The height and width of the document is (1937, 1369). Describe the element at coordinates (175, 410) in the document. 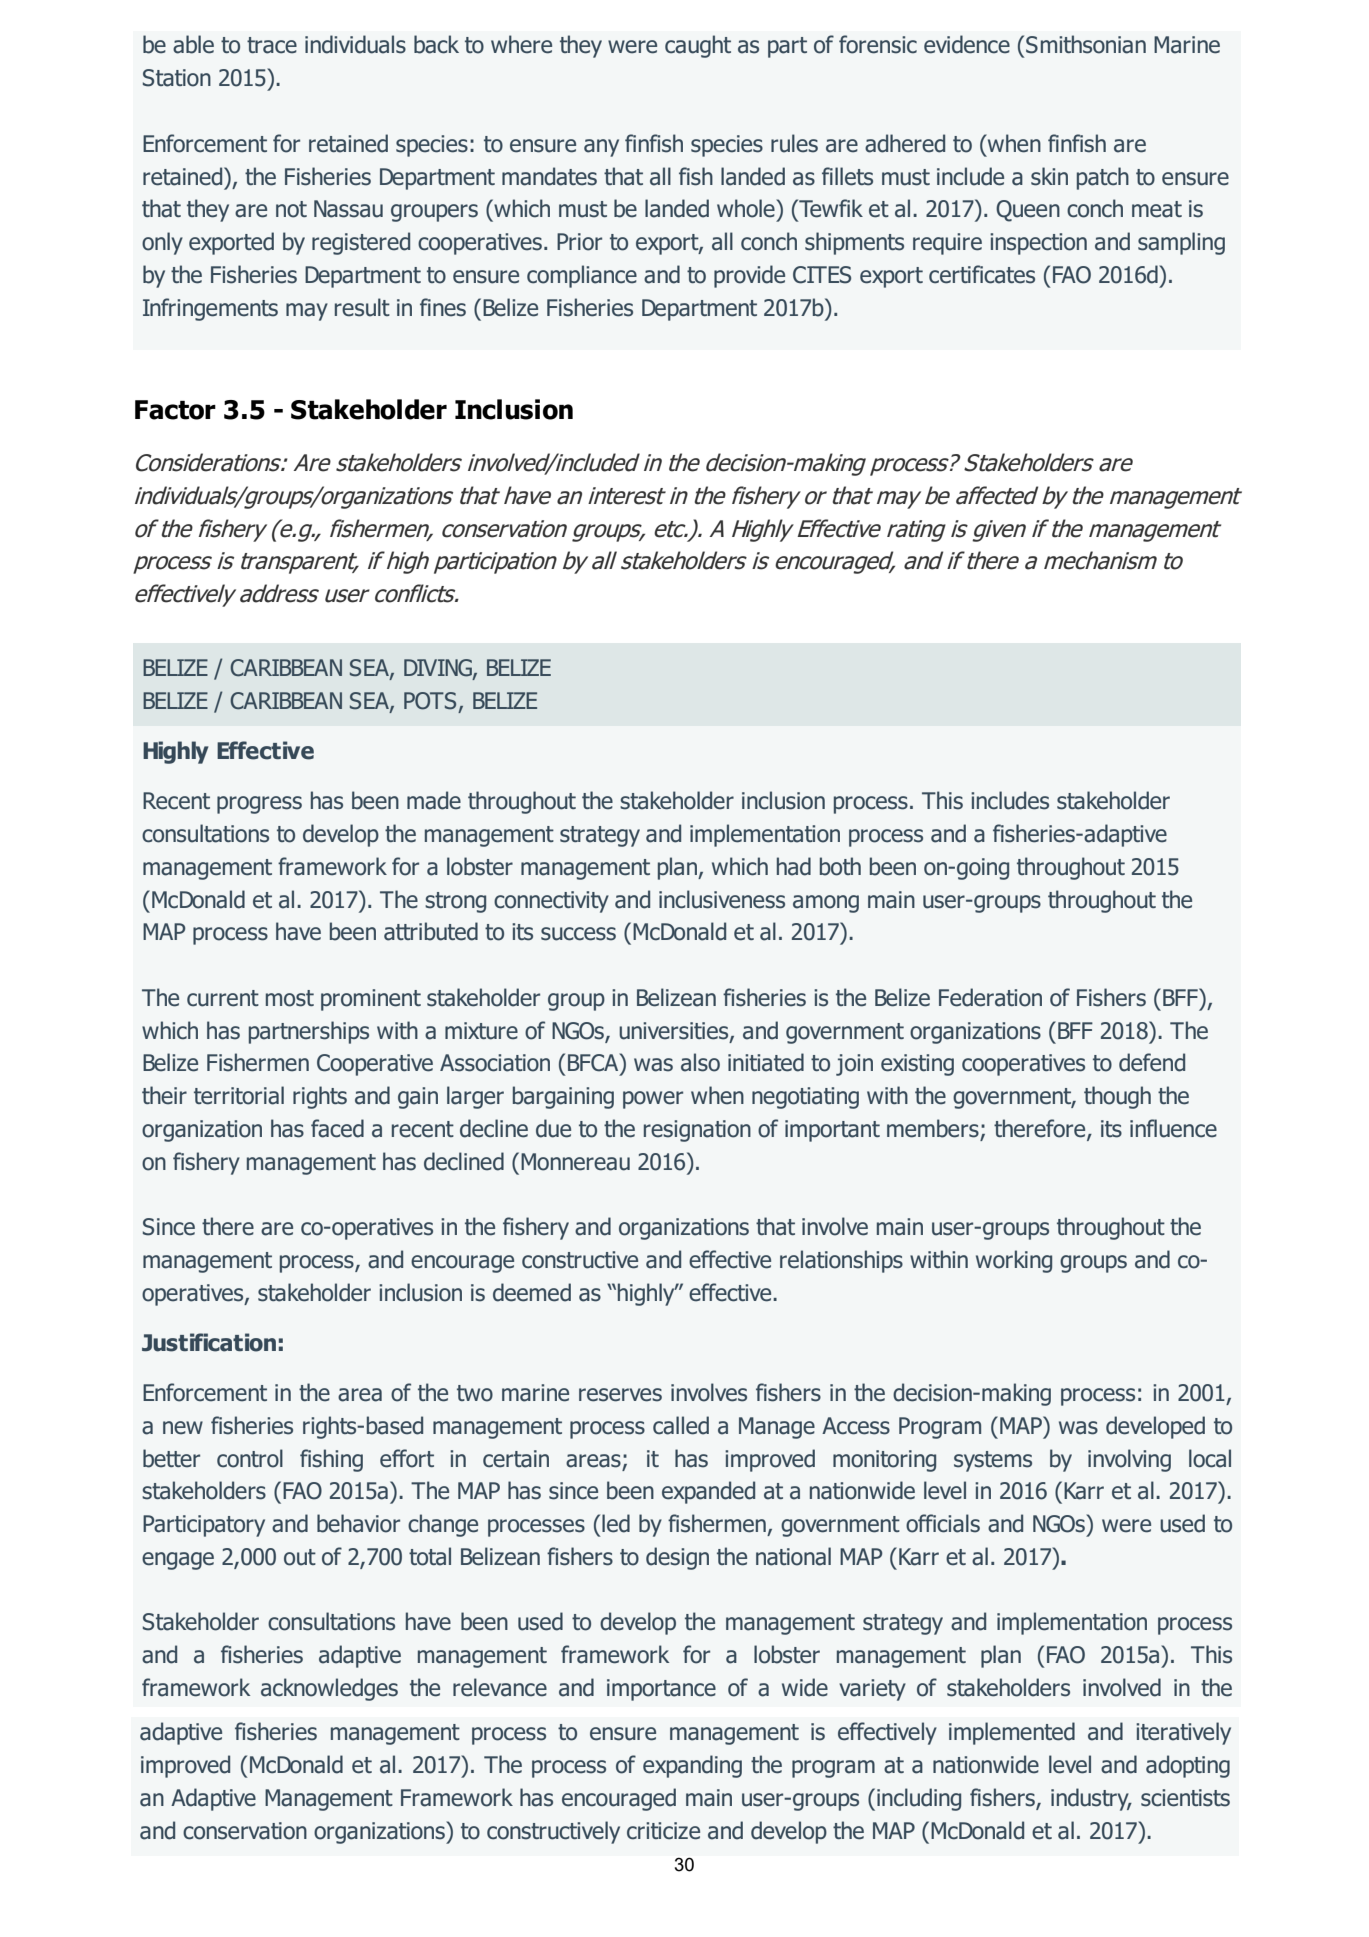

I see `Factor` at that location.
